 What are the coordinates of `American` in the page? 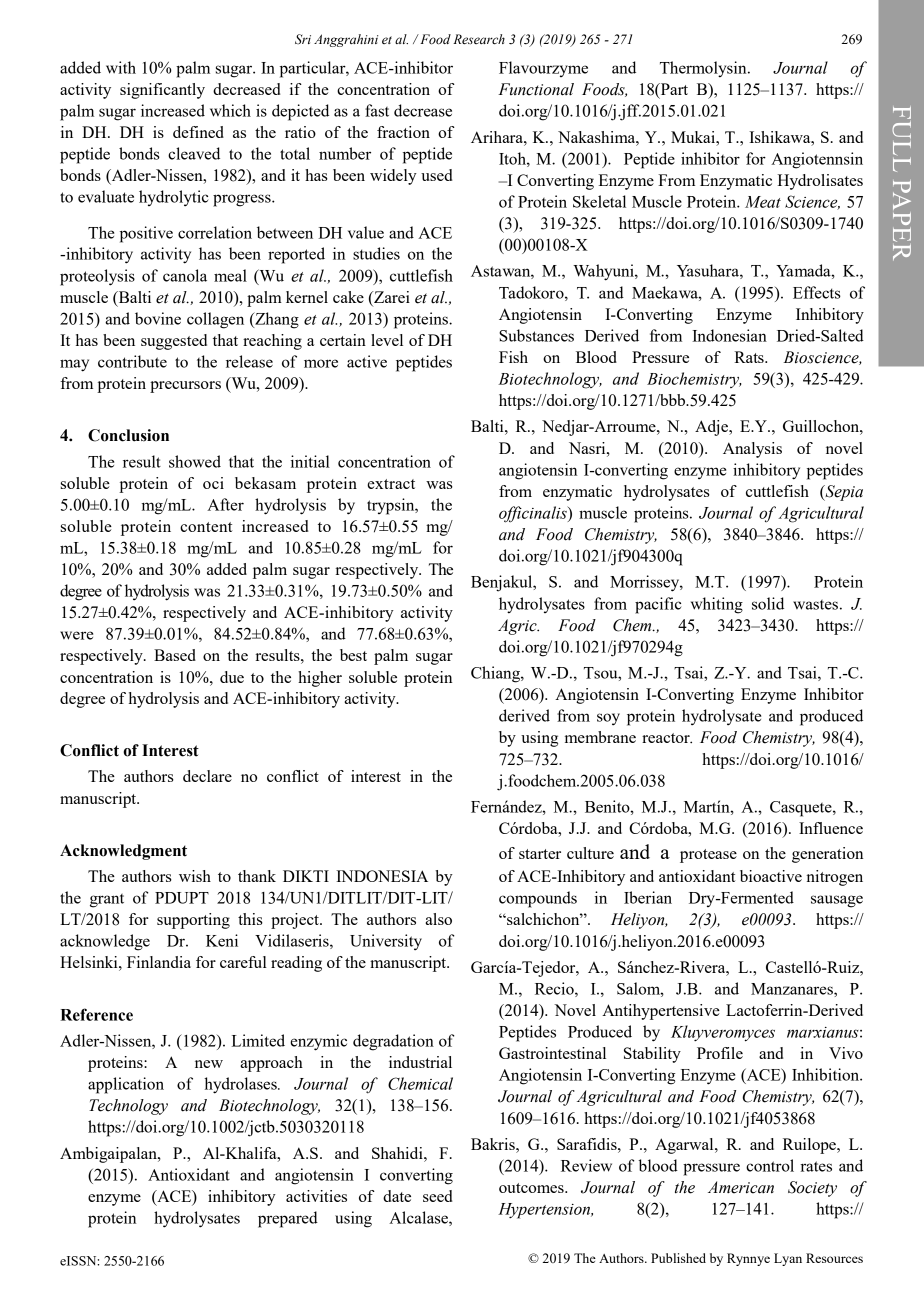 It's located at (741, 1187).
